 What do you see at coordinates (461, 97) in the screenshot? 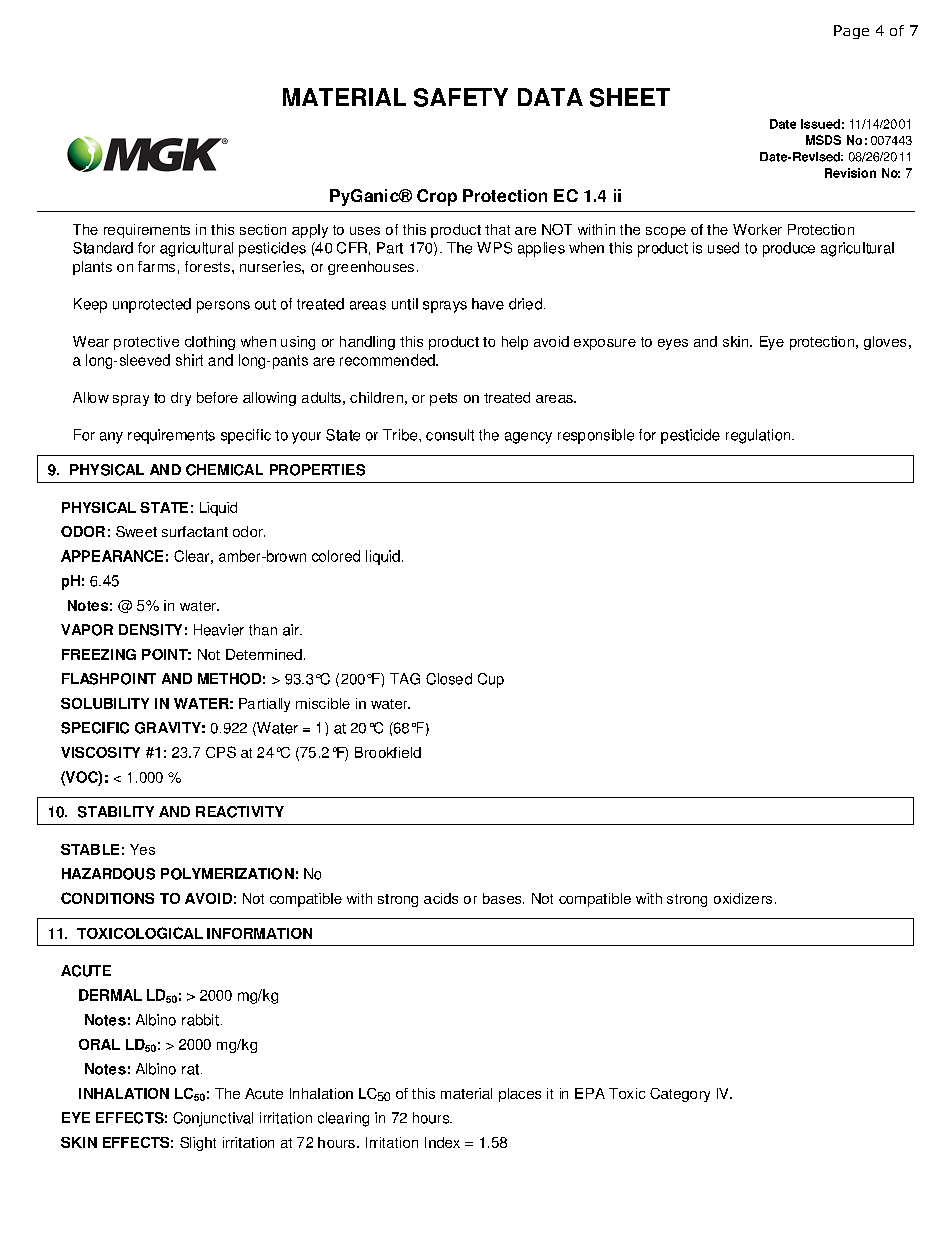
I see `SAFETY` at bounding box center [461, 97].
